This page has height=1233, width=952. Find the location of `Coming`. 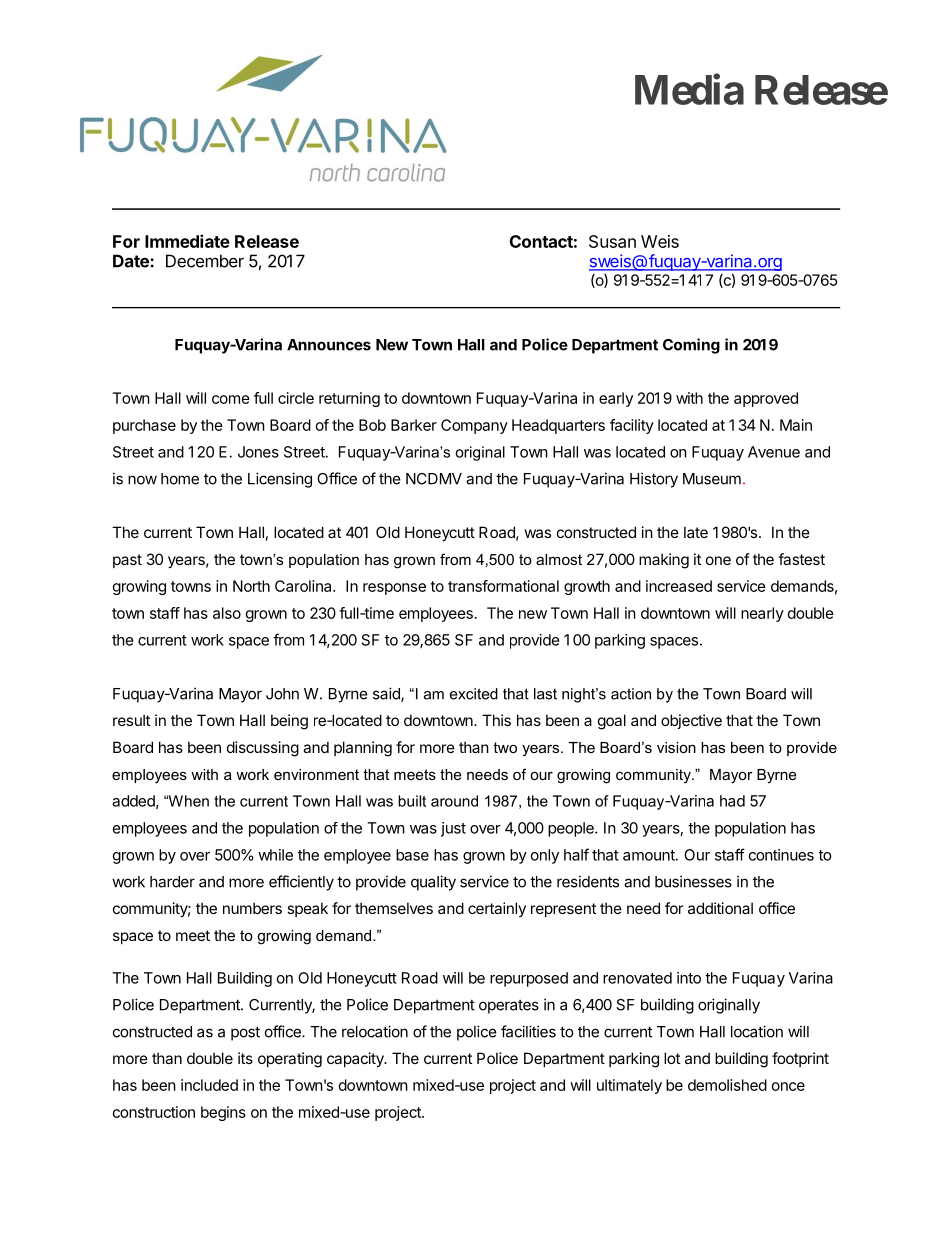

Coming is located at coordinates (691, 346).
